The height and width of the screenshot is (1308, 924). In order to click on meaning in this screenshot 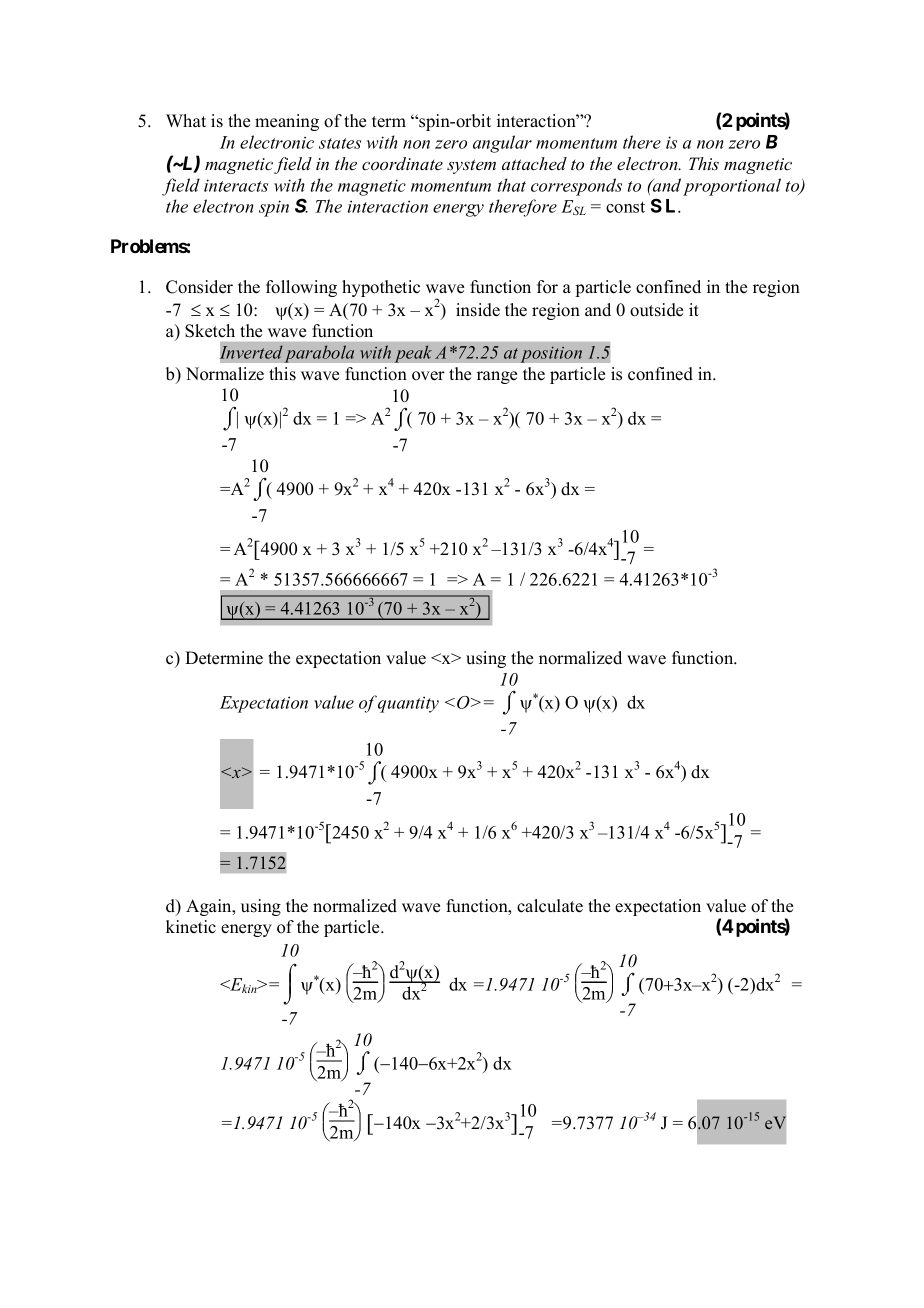, I will do `click(287, 122)`.
